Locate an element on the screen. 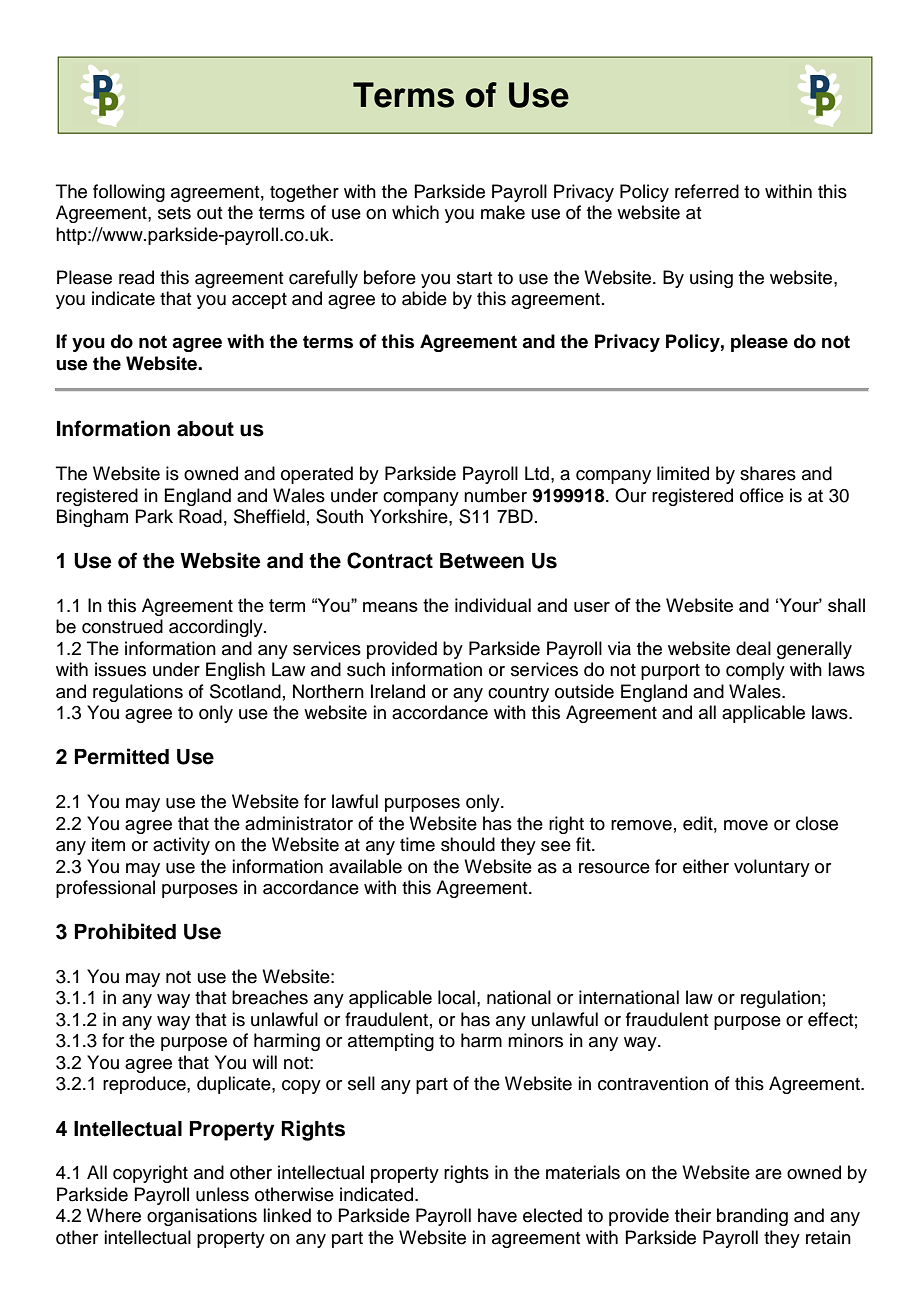  sets is located at coordinates (174, 213).
